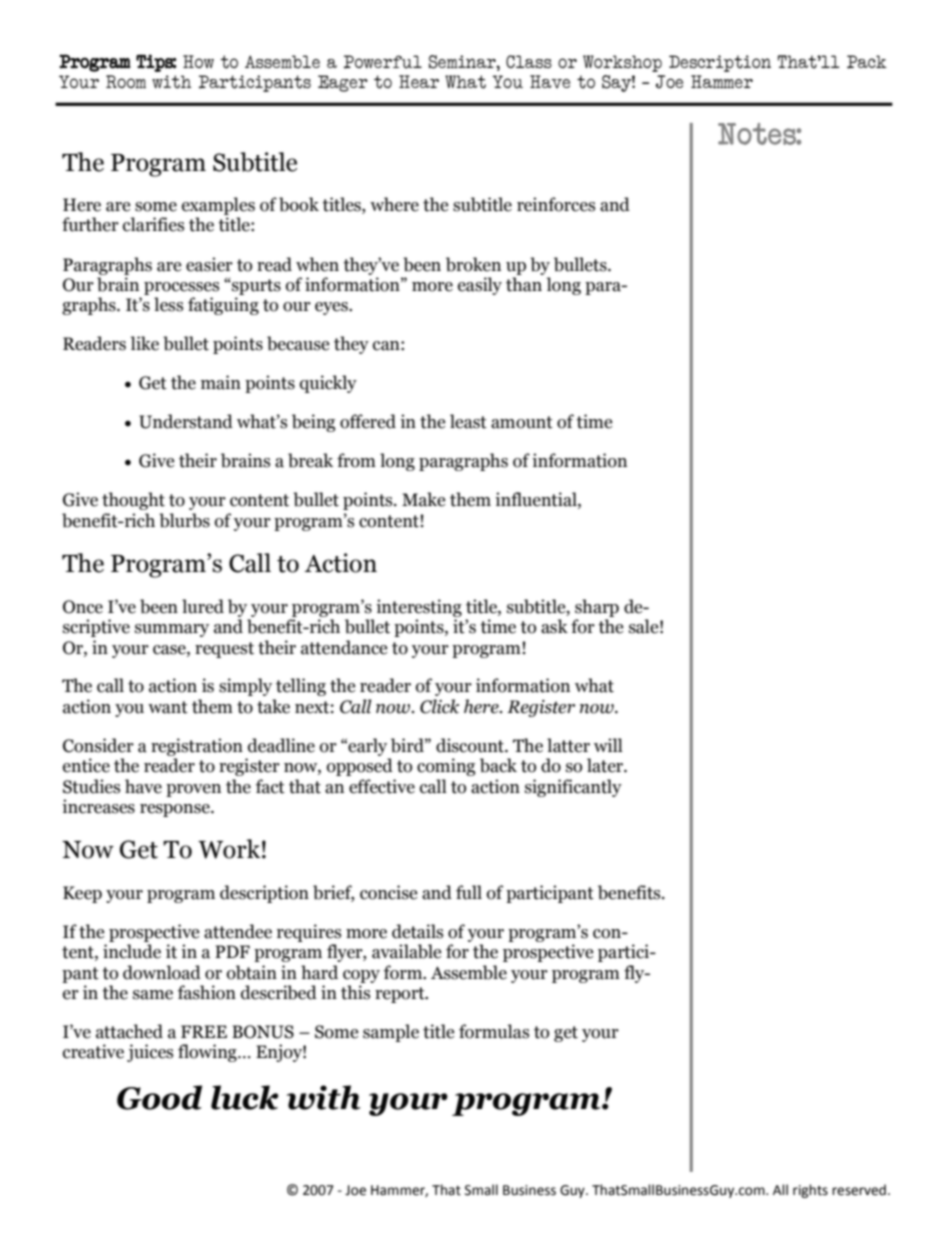  What do you see at coordinates (198, 61) in the screenshot?
I see `How` at bounding box center [198, 61].
